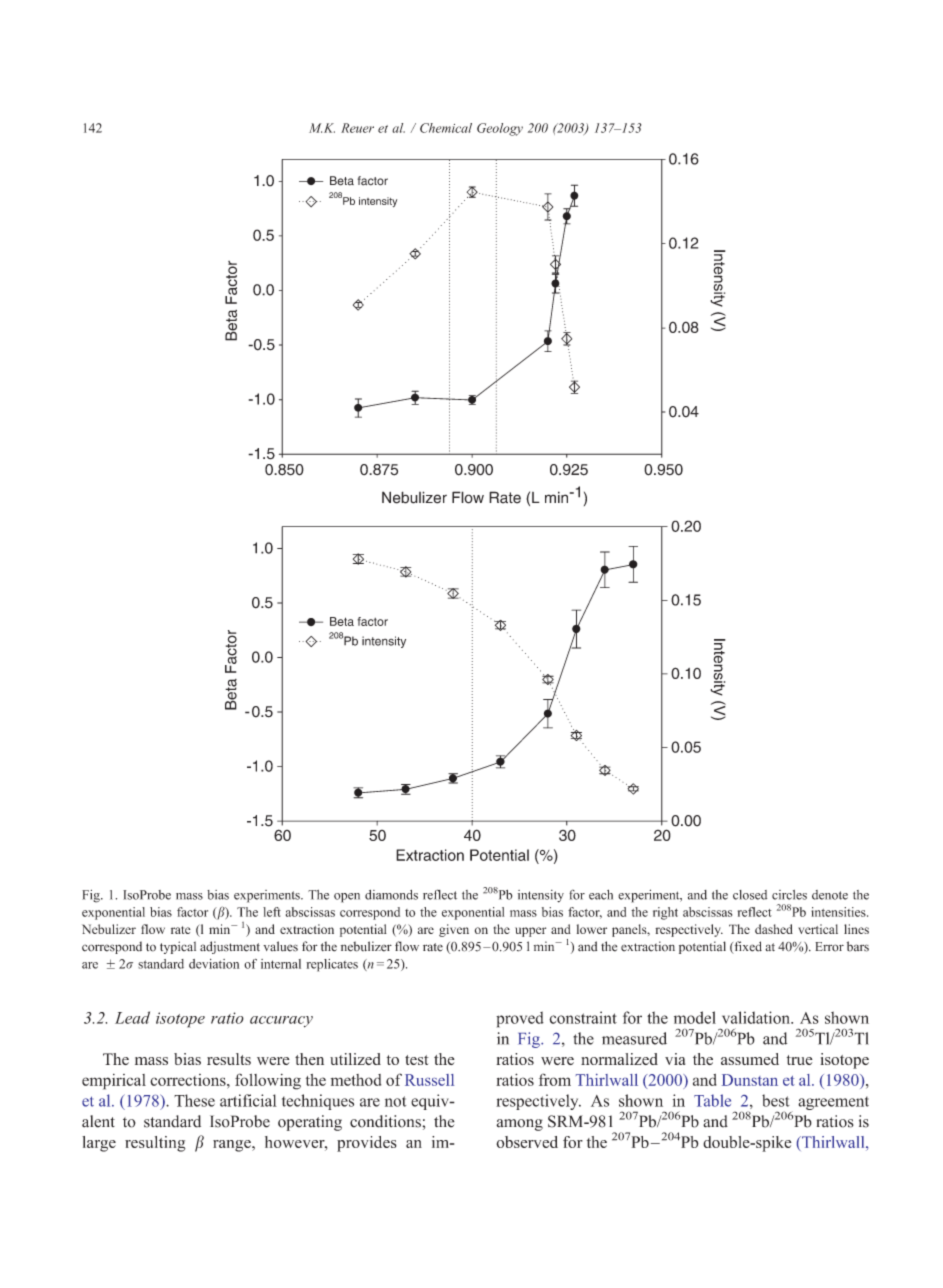 This page has height=1288, width=943. I want to click on open, so click(347, 898).
